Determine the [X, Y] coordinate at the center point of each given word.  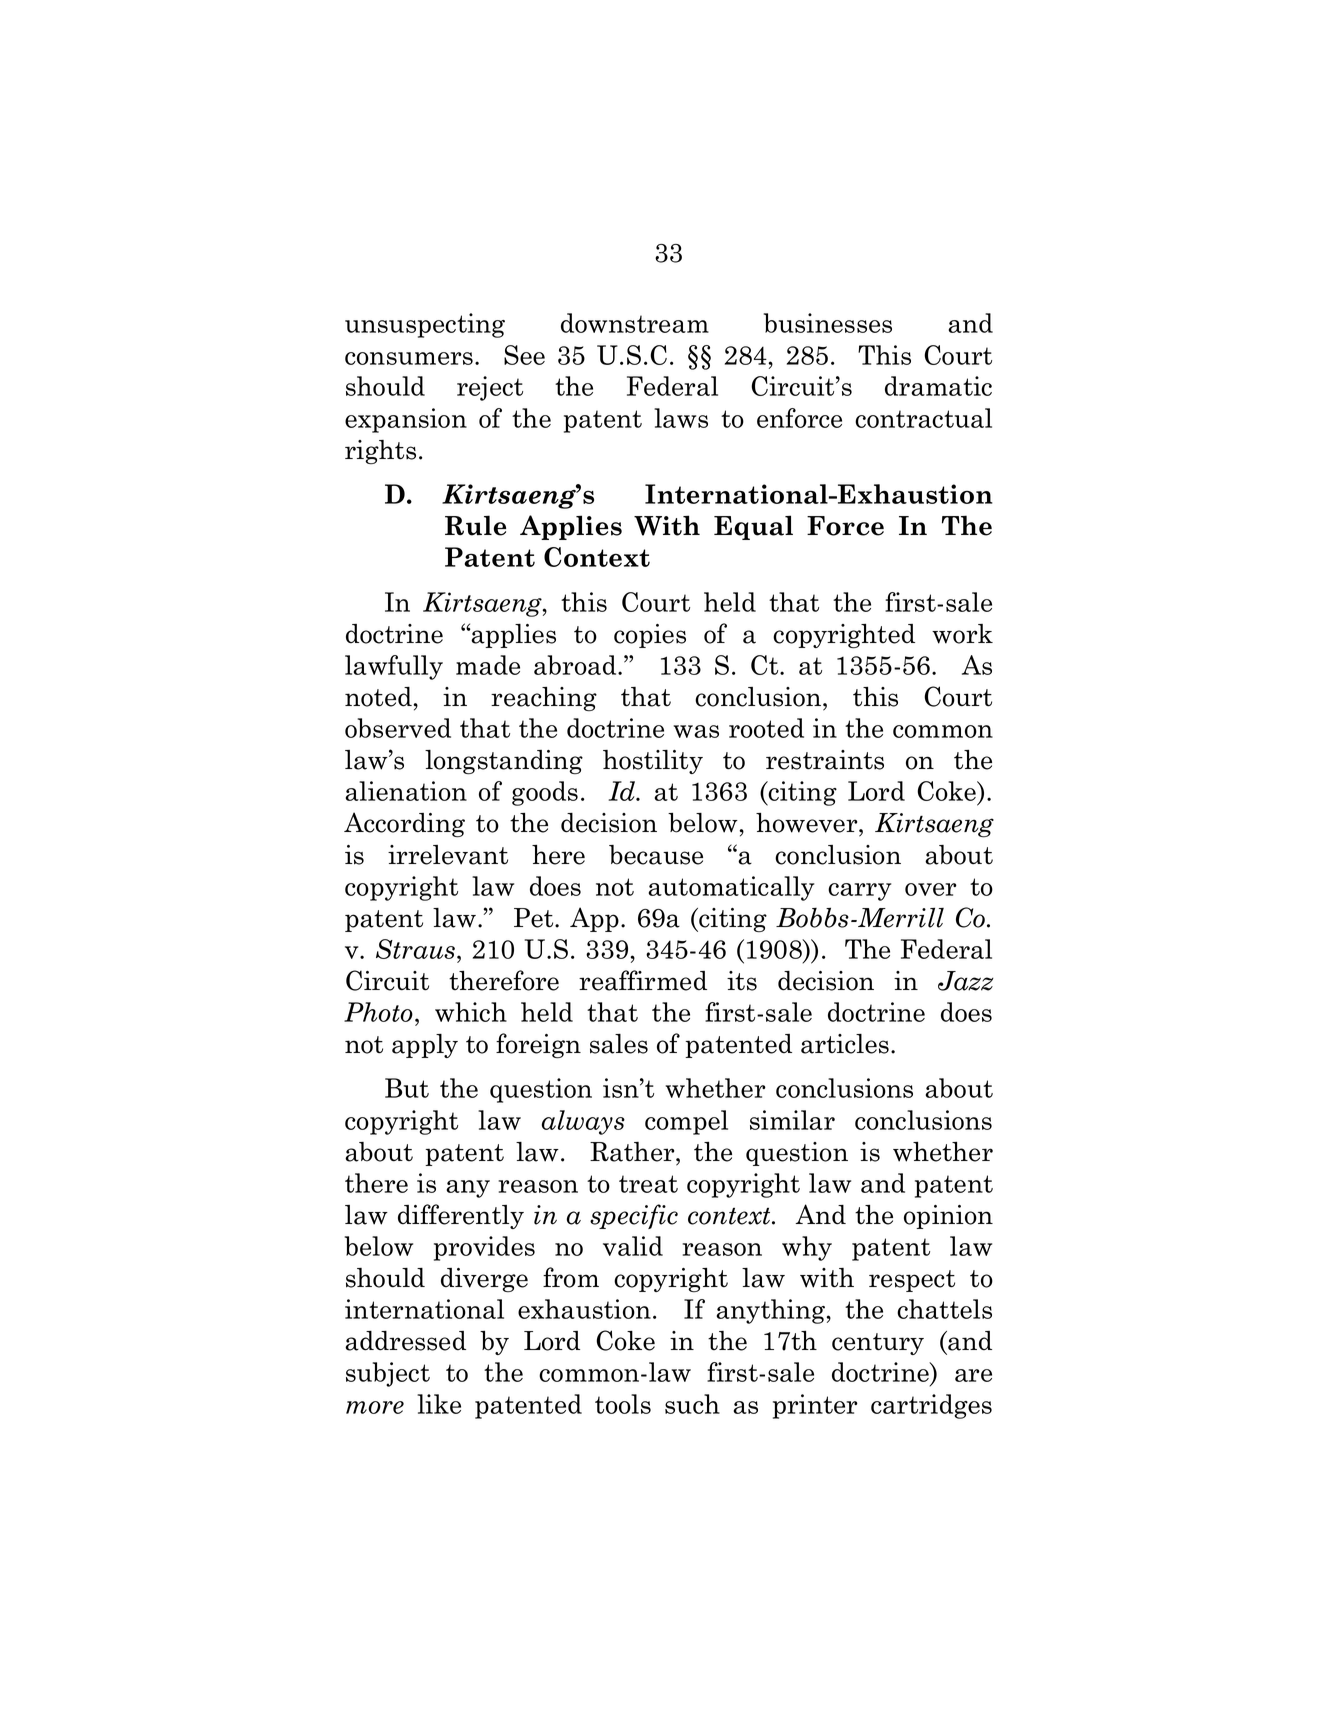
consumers [409, 358]
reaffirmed [643, 980]
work [962, 634]
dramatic [938, 386]
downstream [635, 323]
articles [845, 1044]
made [488, 665]
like [439, 1404]
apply [425, 1046]
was [696, 731]
